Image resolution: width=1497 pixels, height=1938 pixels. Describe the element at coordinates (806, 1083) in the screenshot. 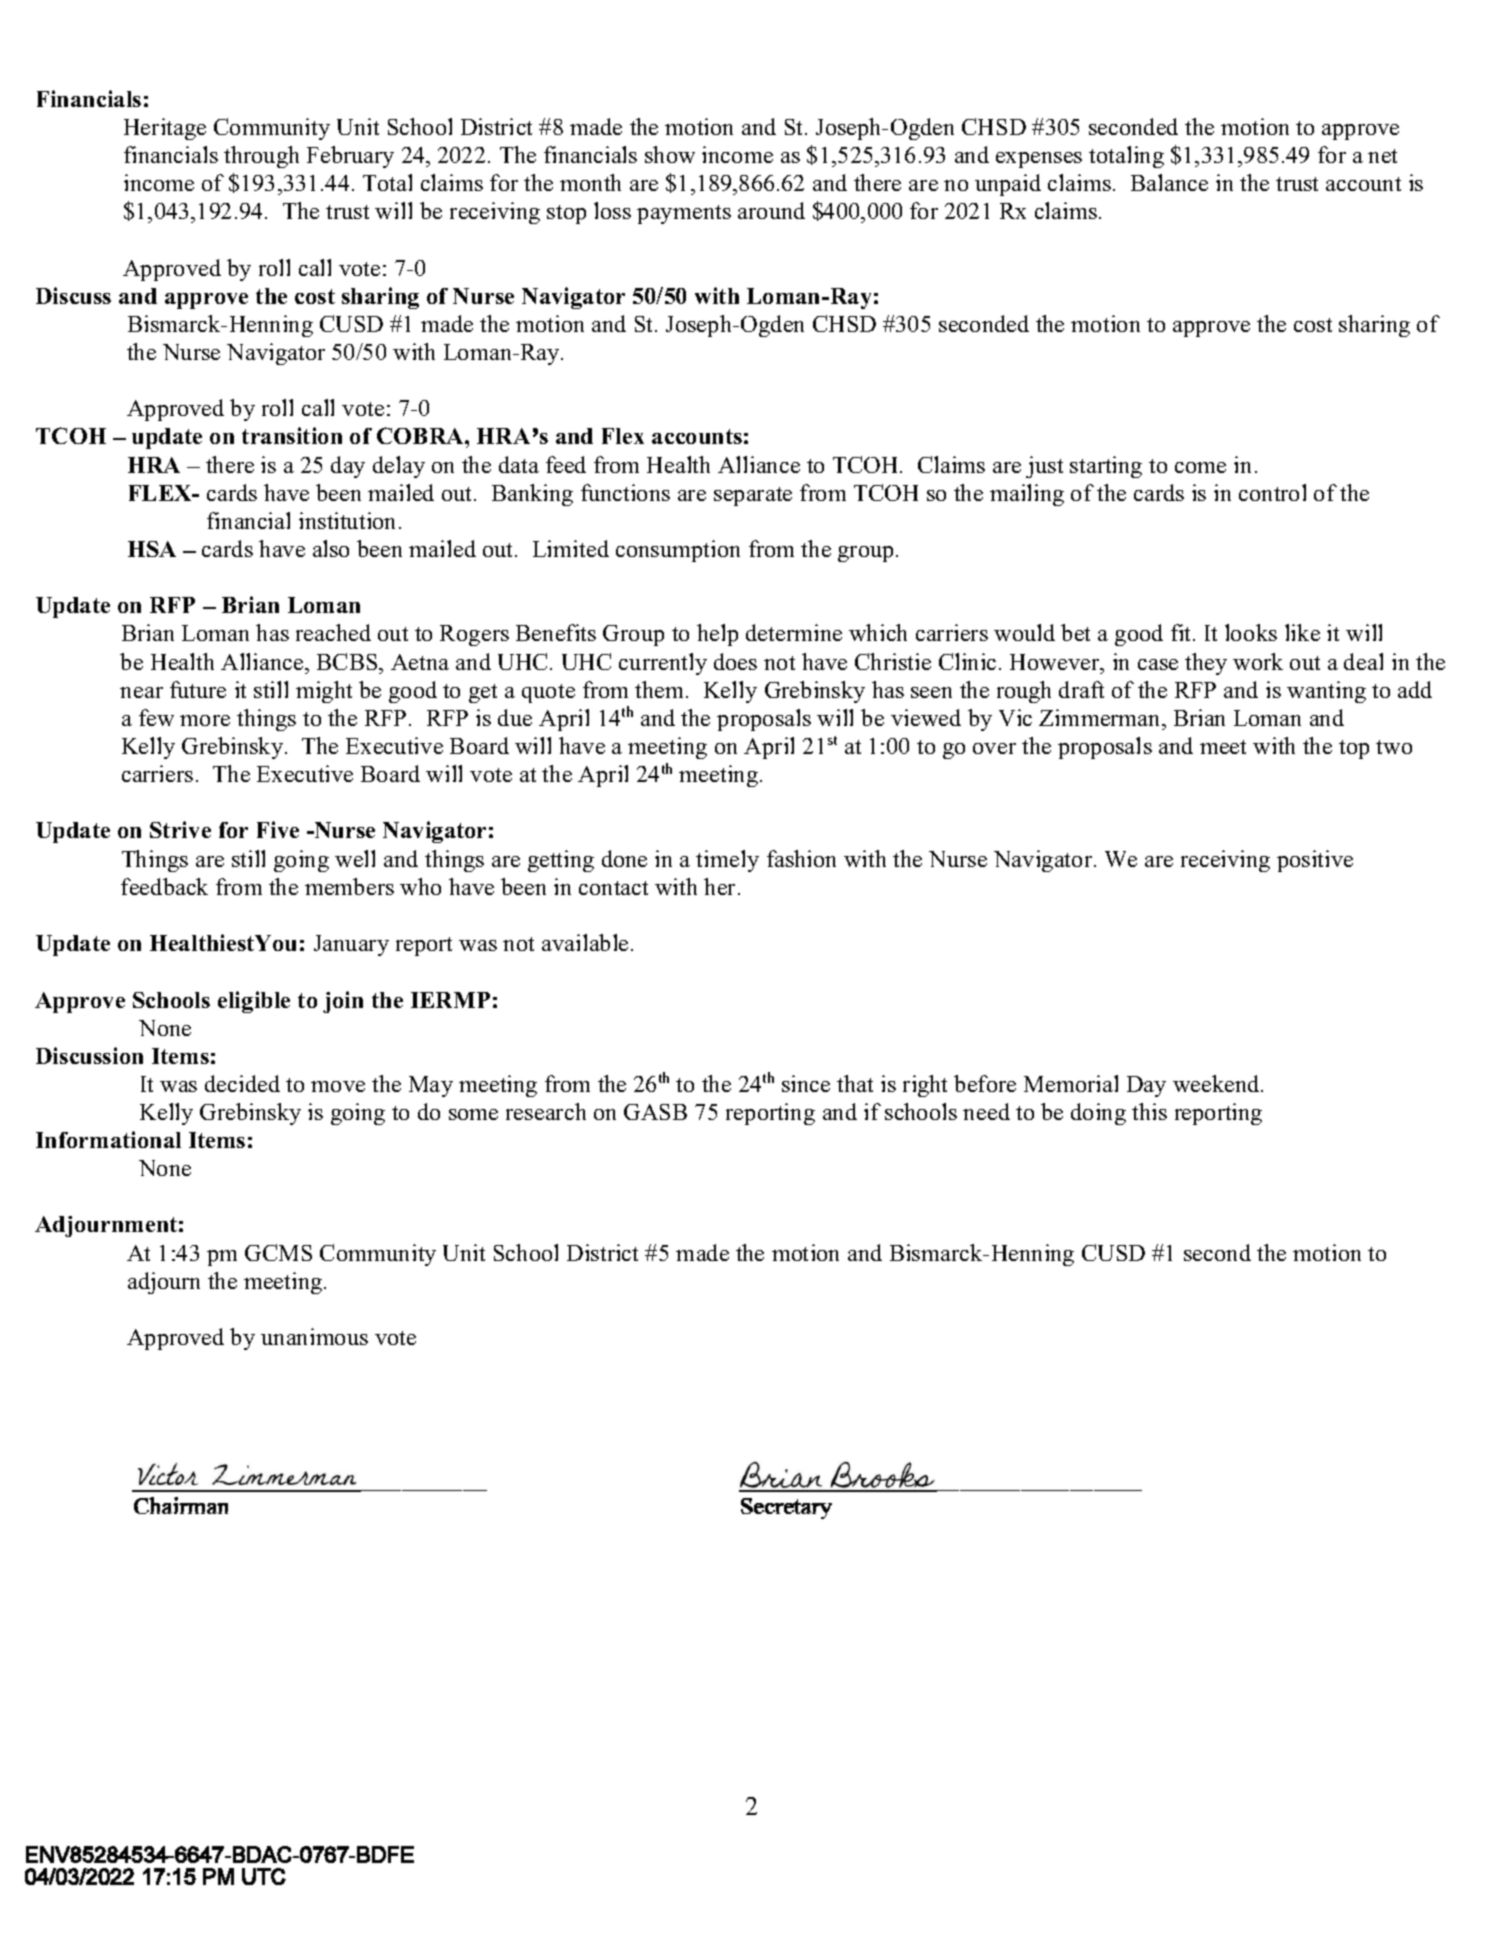

I see `since` at that location.
